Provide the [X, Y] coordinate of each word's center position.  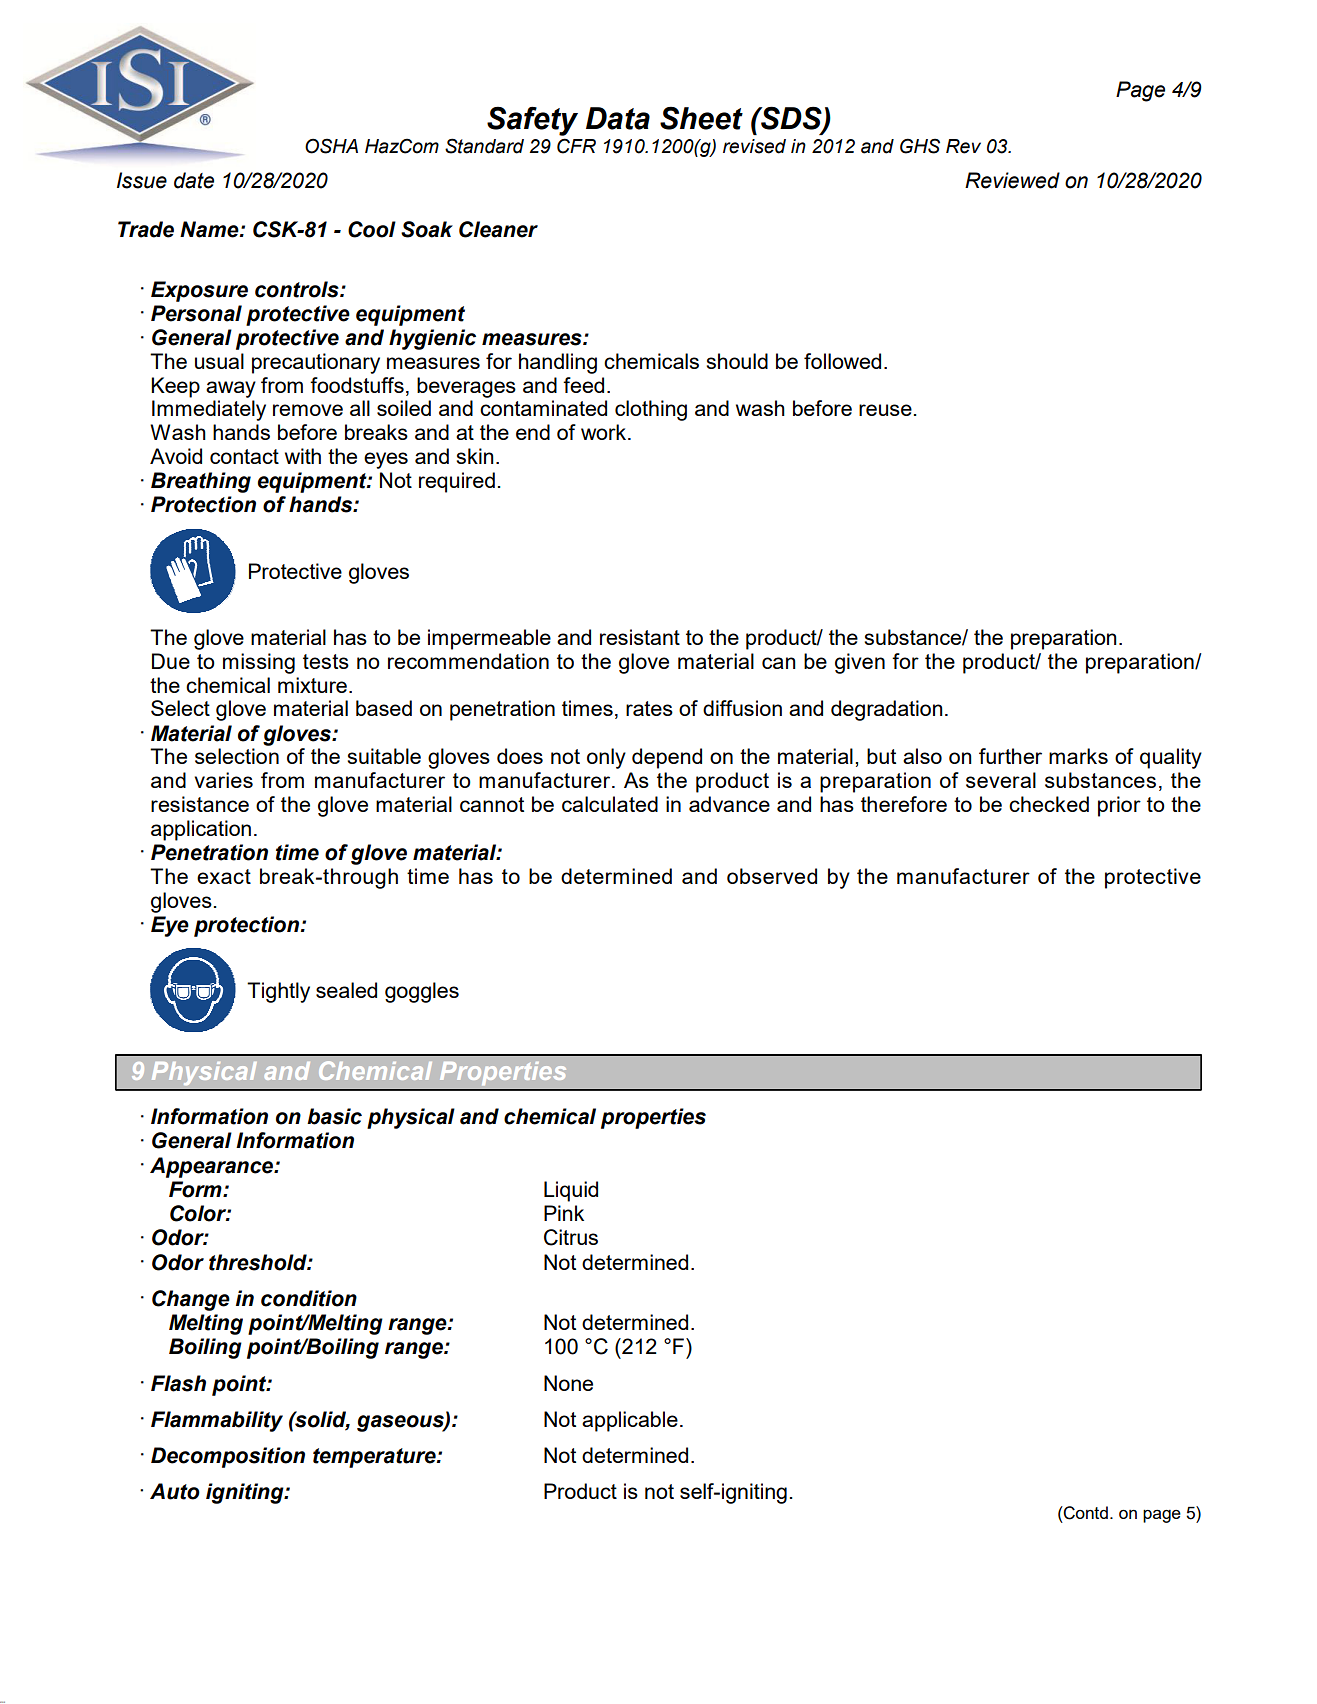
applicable [630, 1421]
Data [618, 118]
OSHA [331, 146]
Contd [1085, 1513]
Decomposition [228, 1457]
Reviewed [1012, 180]
